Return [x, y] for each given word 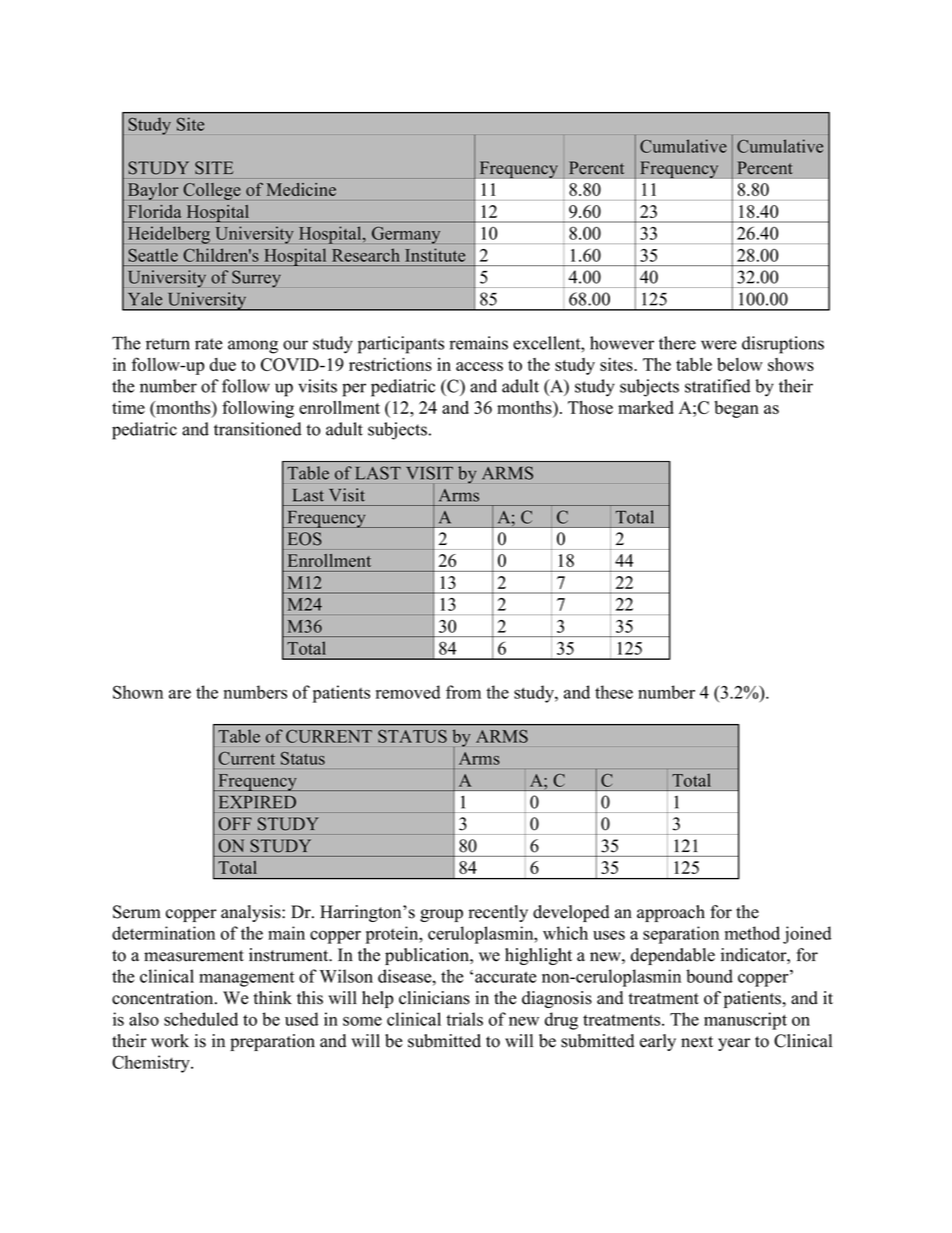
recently [498, 913]
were [719, 345]
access [479, 366]
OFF [235, 824]
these [614, 692]
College [212, 191]
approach [671, 913]
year [734, 1044]
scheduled [201, 1019]
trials [464, 1019]
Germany [406, 235]
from [463, 692]
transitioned [258, 429]
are [180, 694]
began [736, 409]
